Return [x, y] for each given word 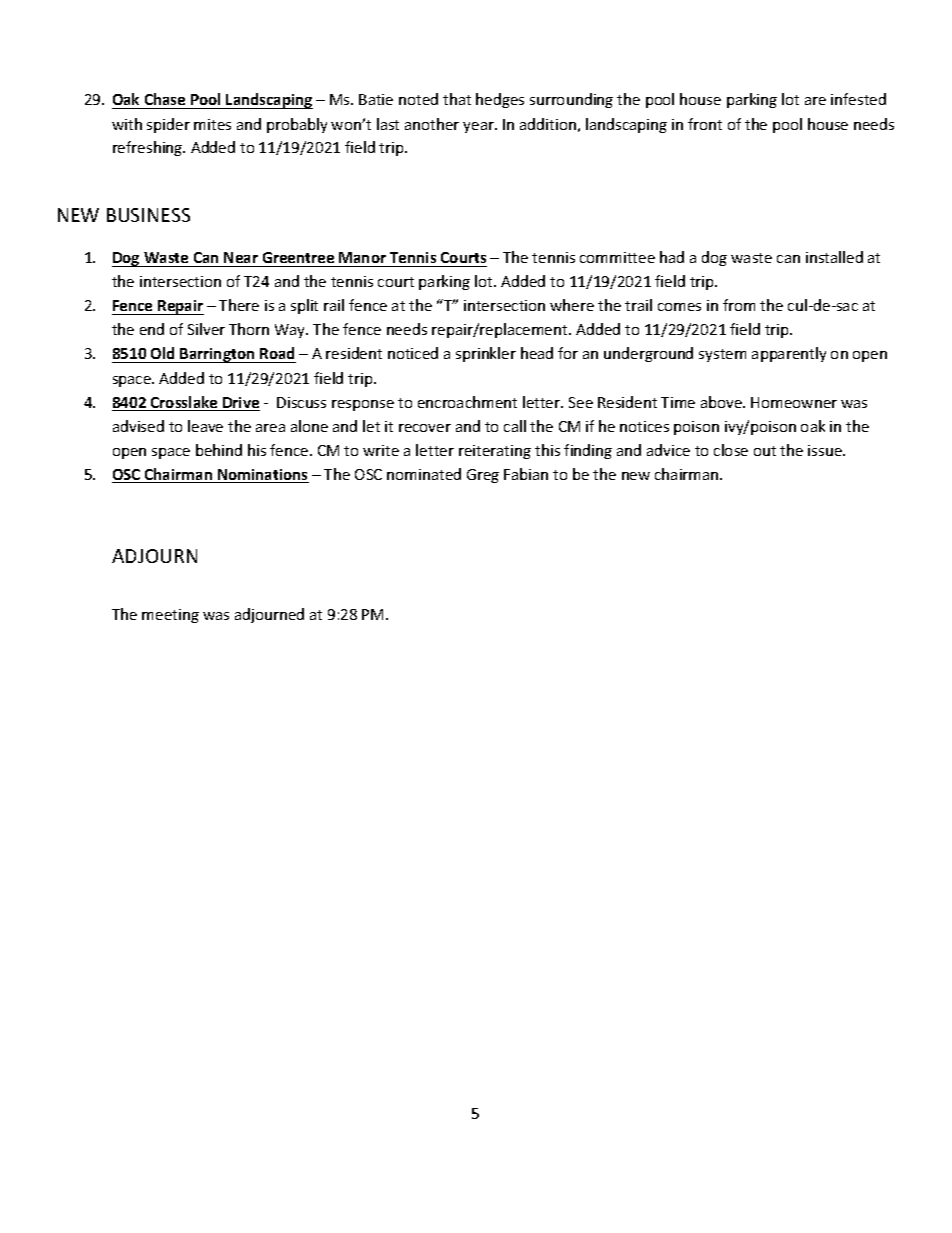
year [479, 127]
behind [219, 450]
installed [834, 257]
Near [241, 257]
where [572, 305]
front [705, 124]
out [765, 451]
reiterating [495, 452]
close [731, 450]
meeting [170, 616]
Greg [483, 476]
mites [212, 124]
